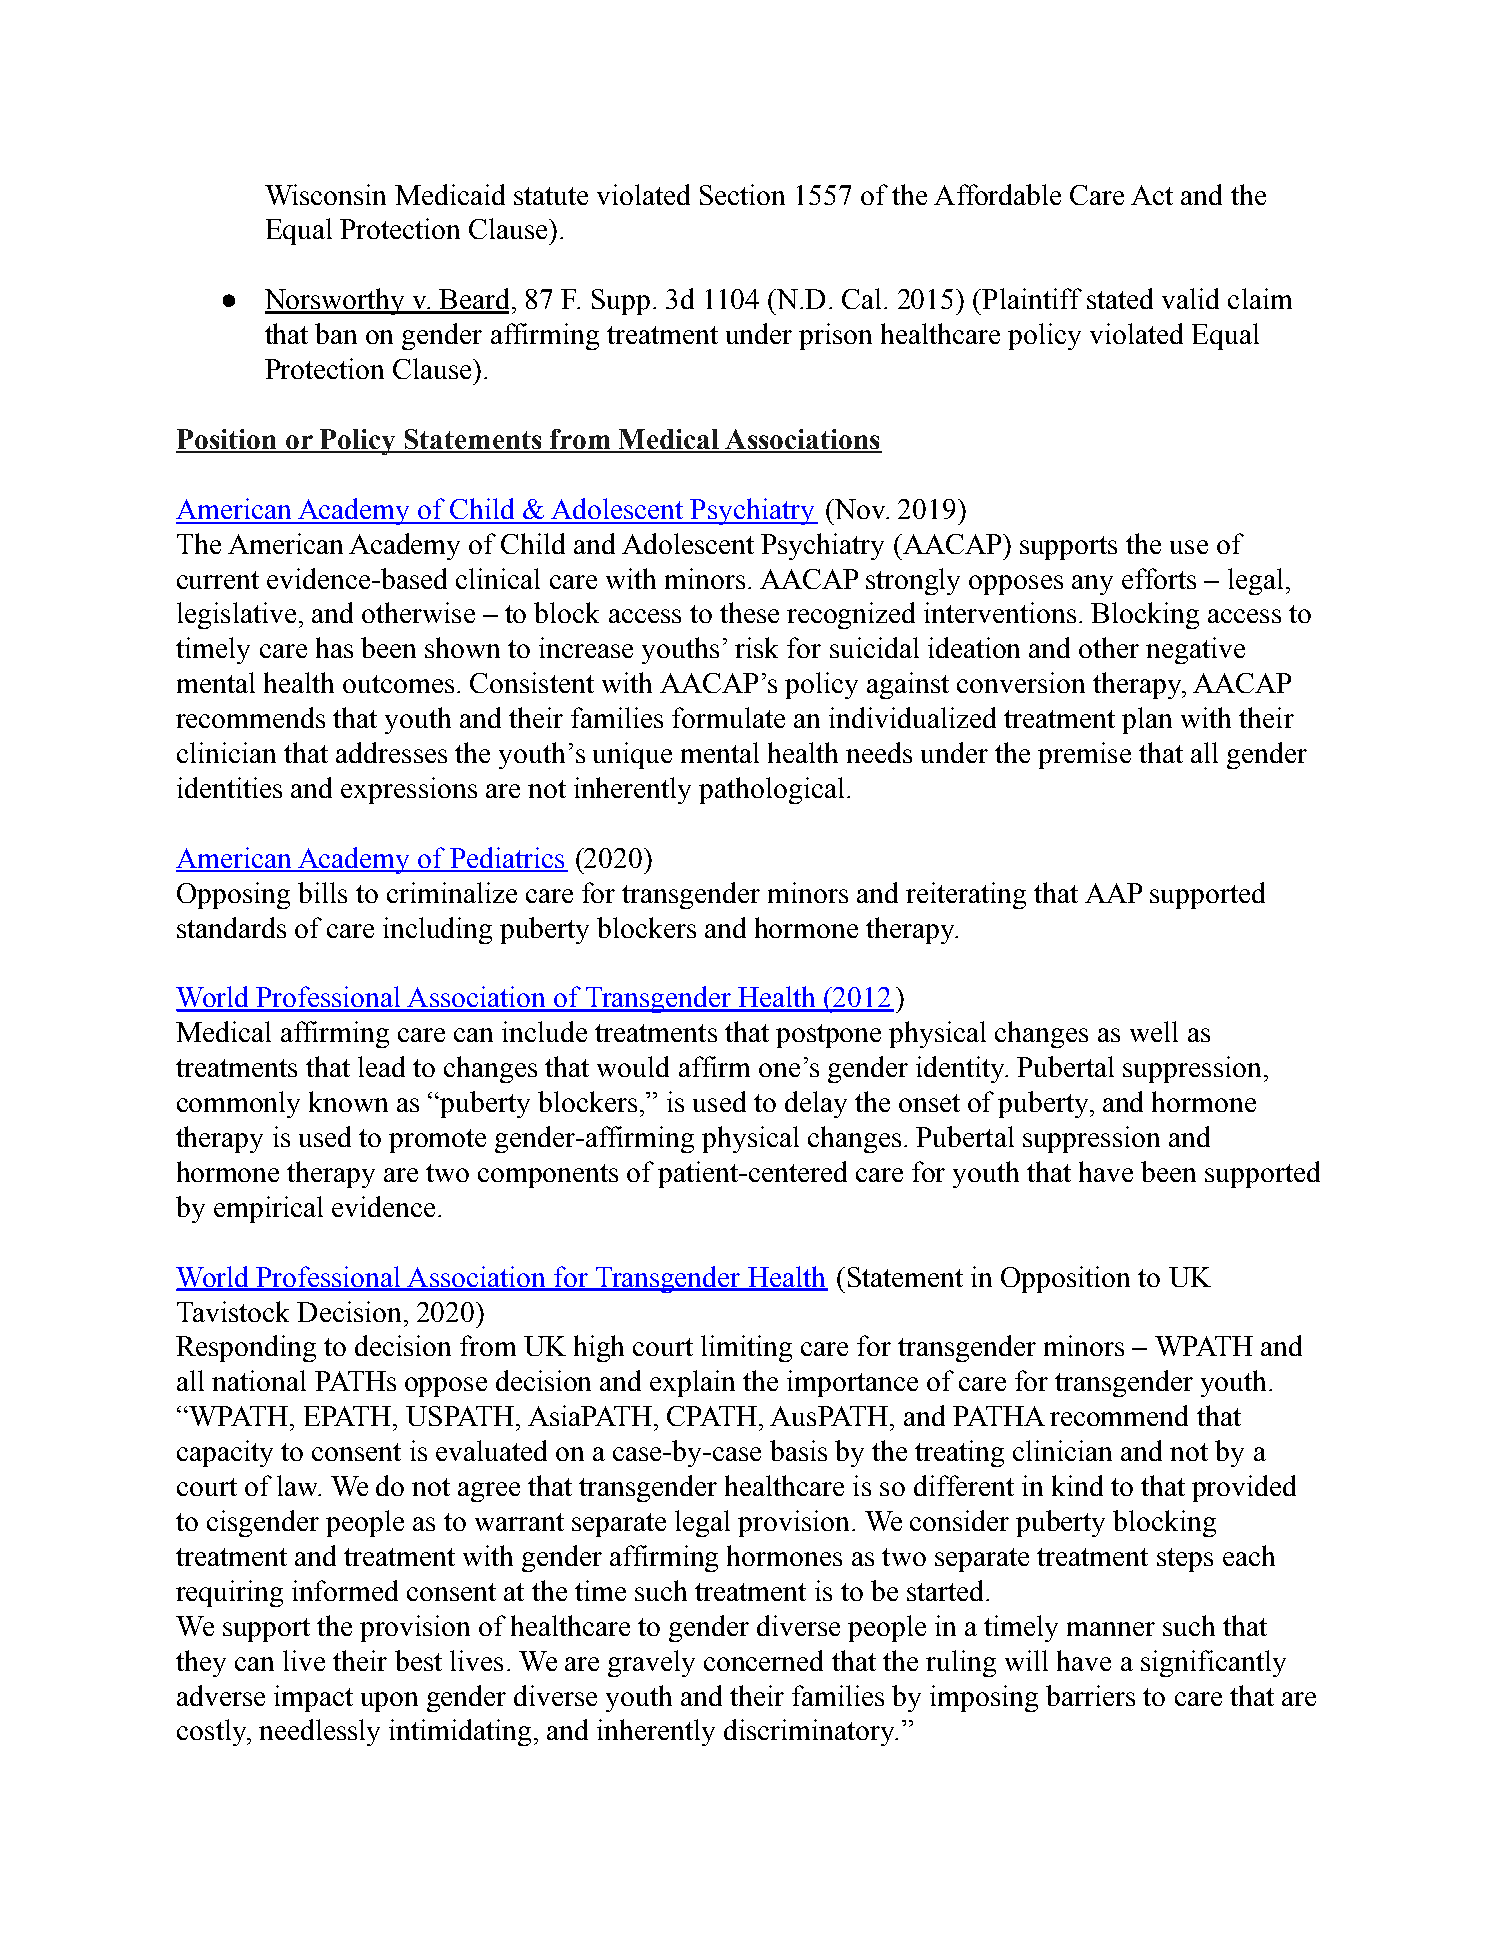 Image resolution: width=1499 pixels, height=1940 pixels. I want to click on empirical, so click(268, 1209).
